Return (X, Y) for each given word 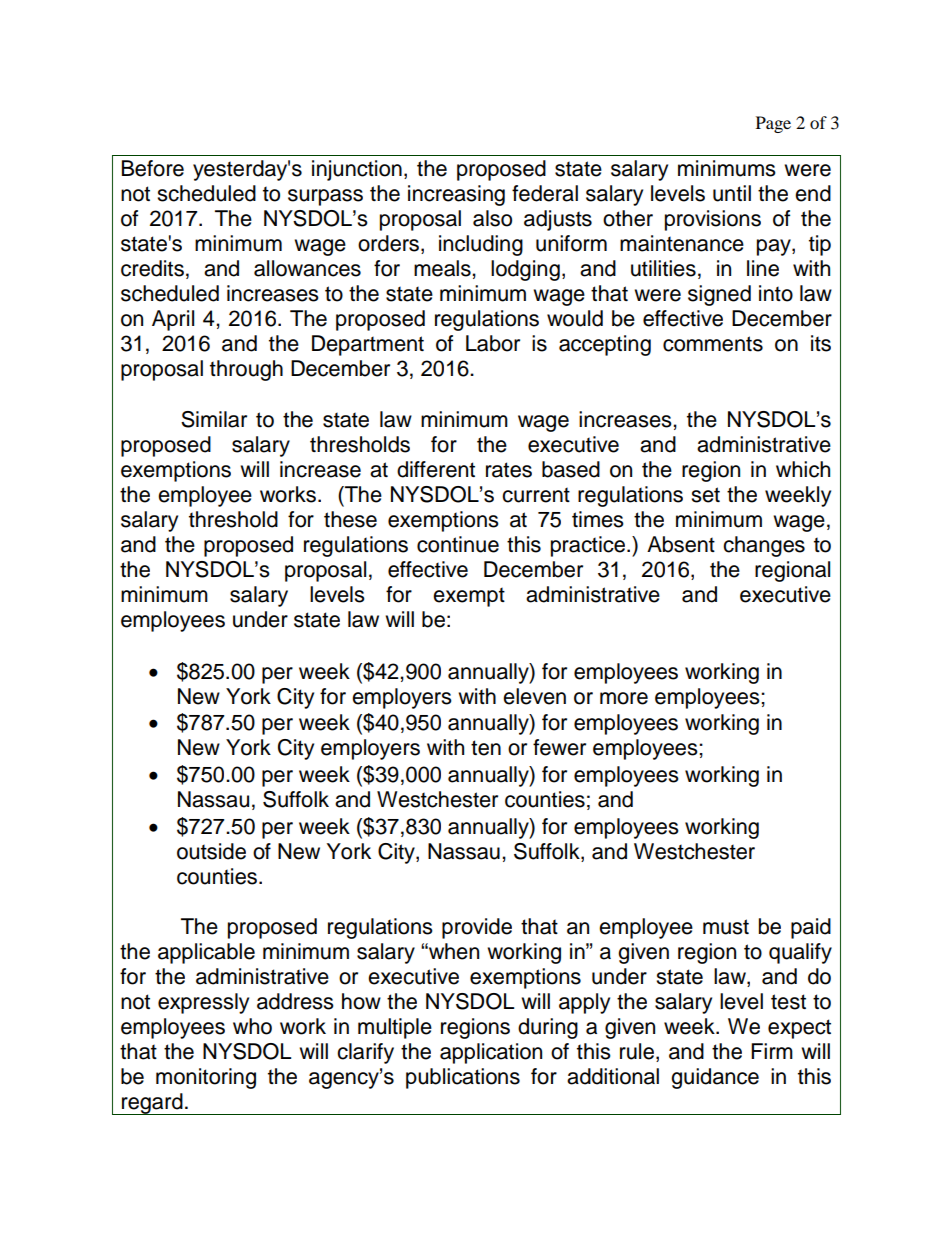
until (732, 193)
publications (463, 1078)
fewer (559, 747)
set (705, 495)
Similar (214, 419)
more (624, 698)
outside (211, 851)
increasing (456, 195)
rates (509, 470)
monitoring (206, 1078)
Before (153, 168)
